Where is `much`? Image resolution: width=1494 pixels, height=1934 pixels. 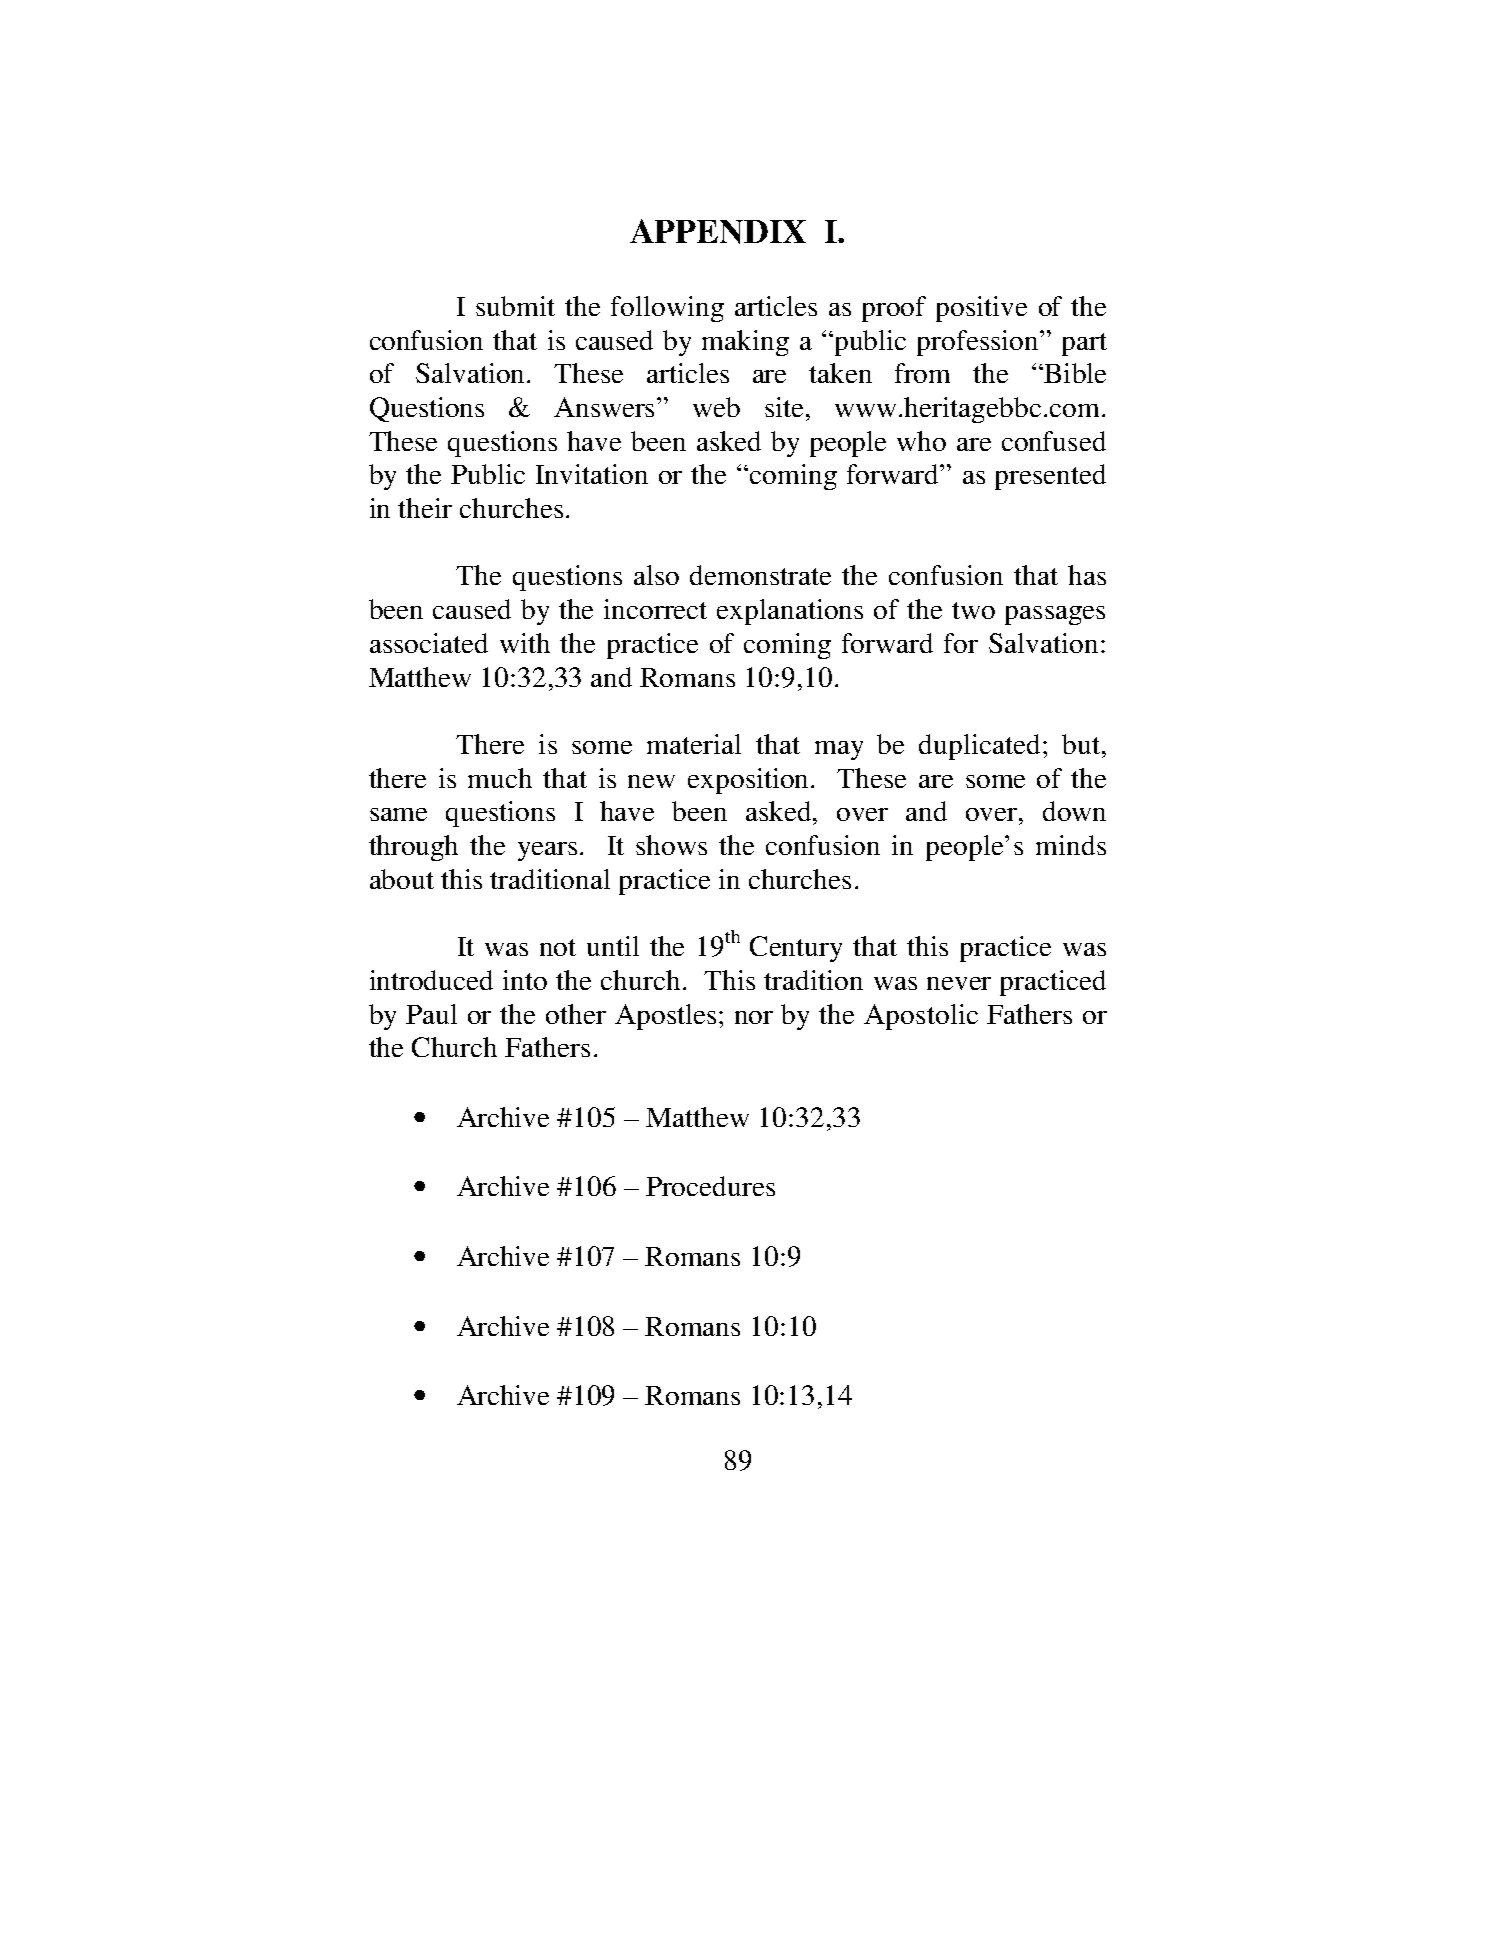 much is located at coordinates (500, 778).
